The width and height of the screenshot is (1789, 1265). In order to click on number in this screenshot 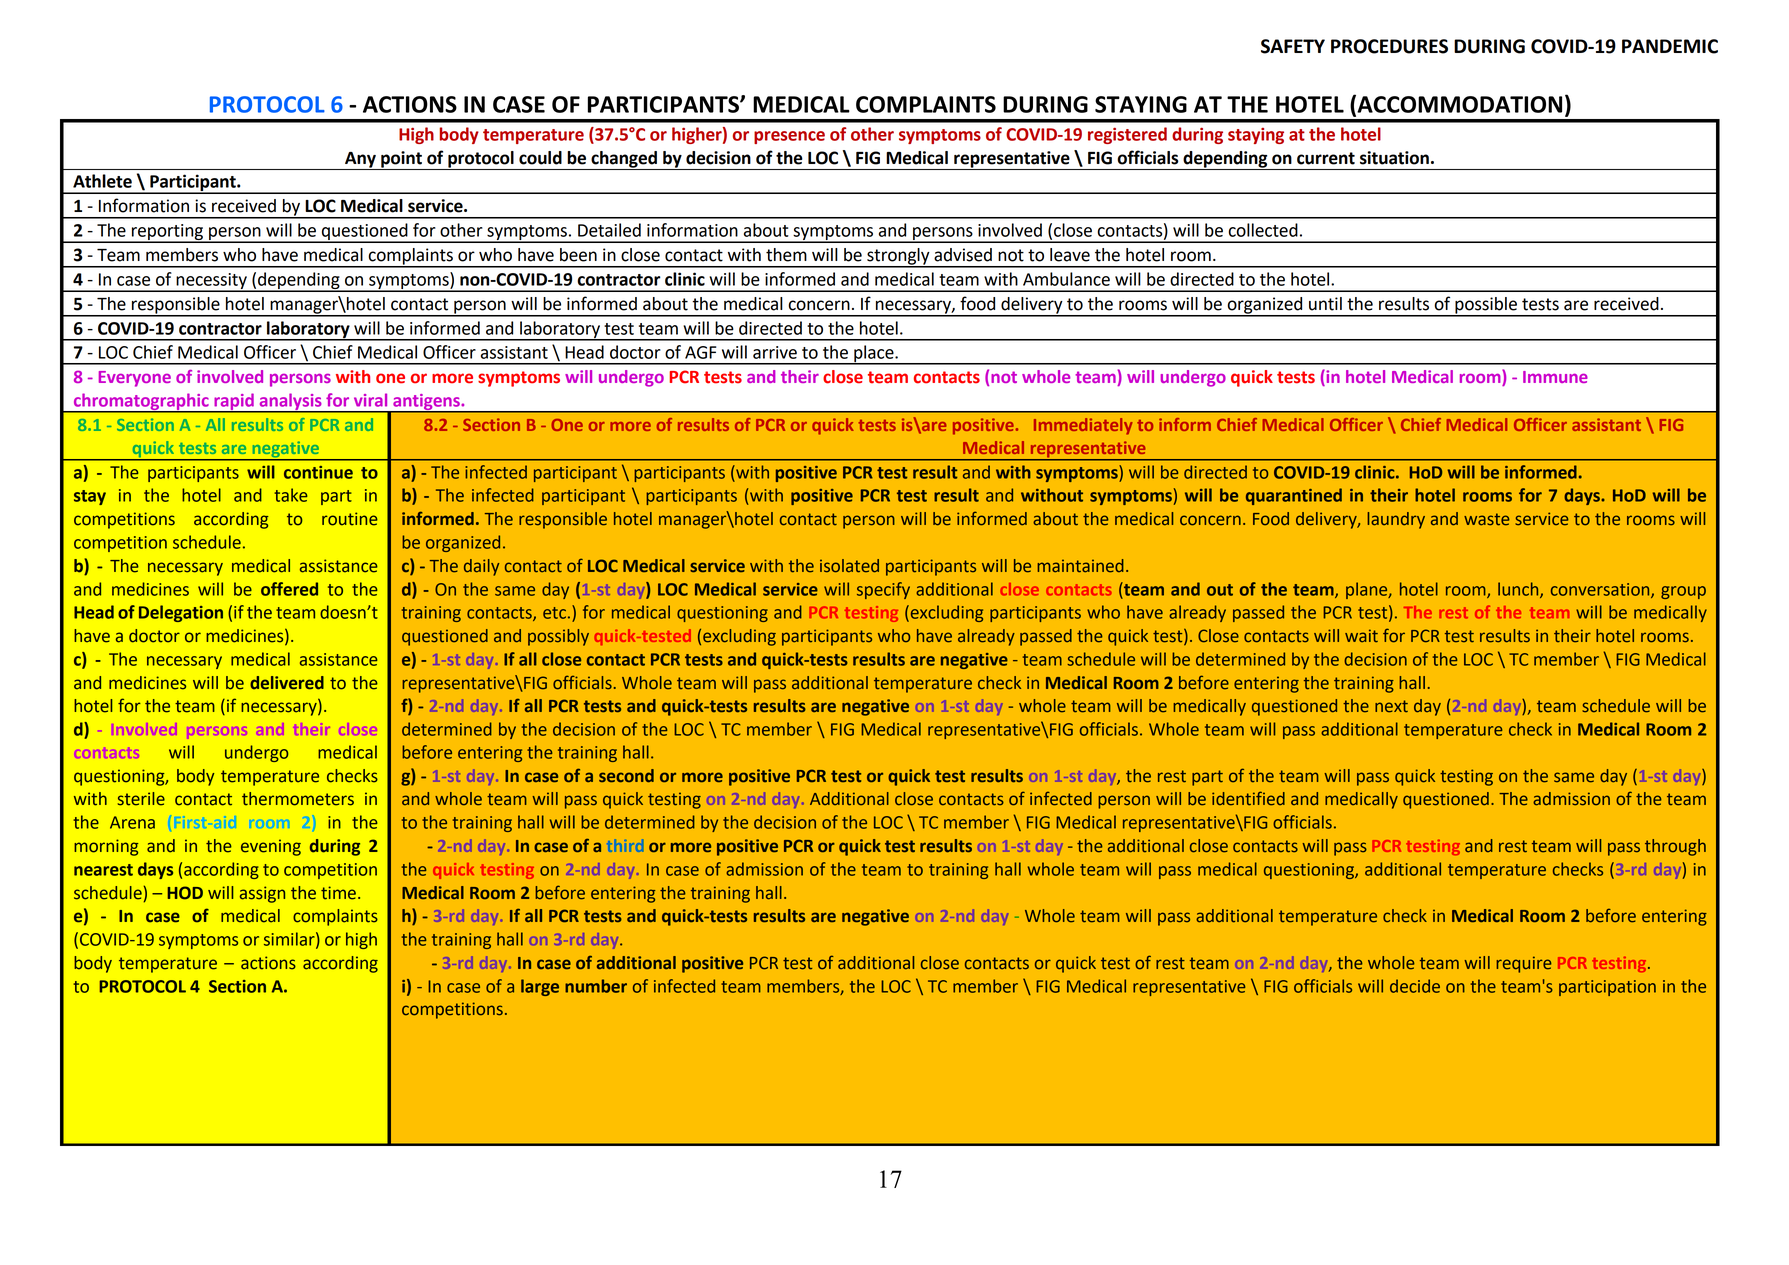, I will do `click(596, 986)`.
